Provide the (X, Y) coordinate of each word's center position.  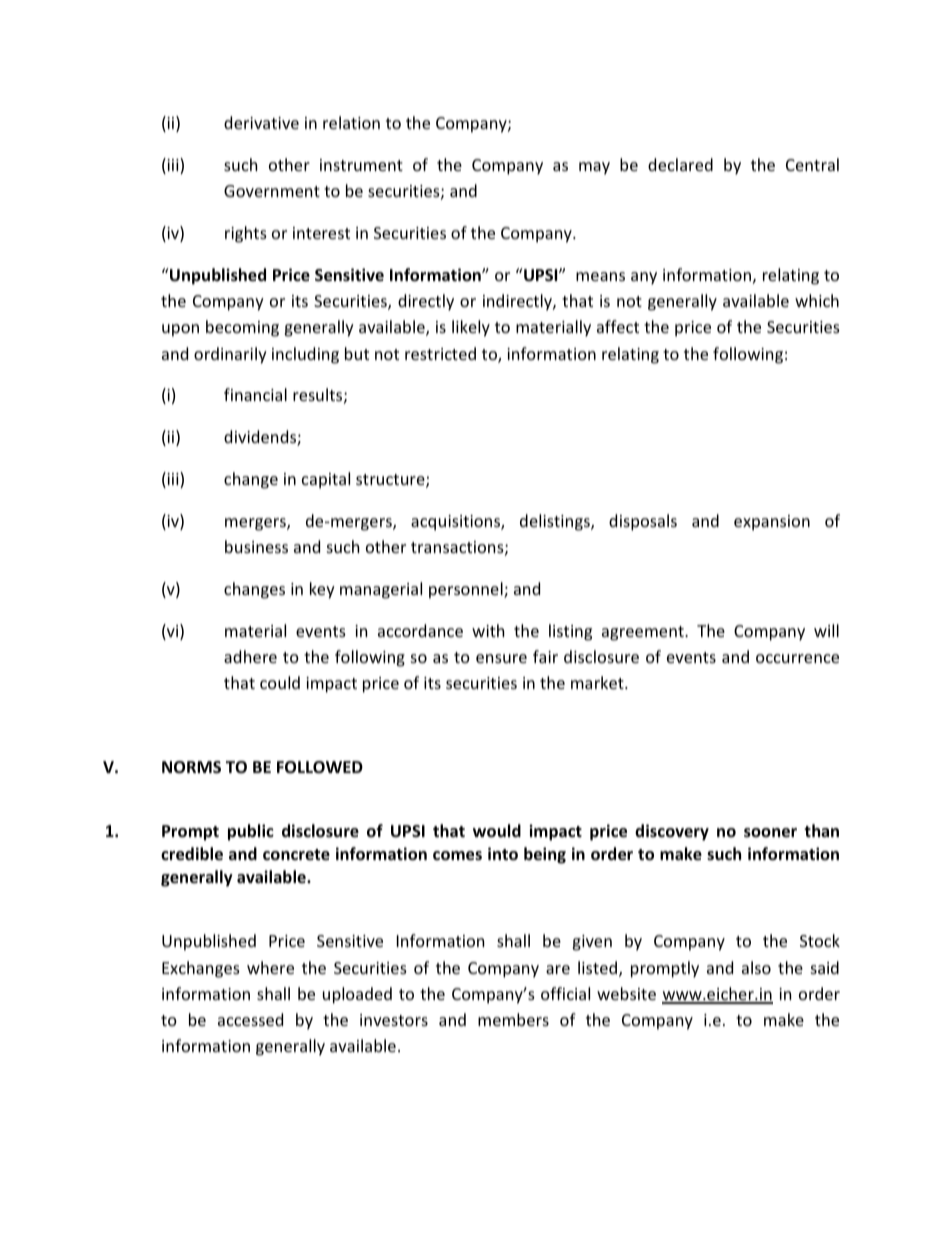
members (513, 1019)
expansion (772, 523)
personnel (467, 590)
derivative (261, 122)
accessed (250, 1019)
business (256, 546)
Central (812, 164)
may (594, 168)
